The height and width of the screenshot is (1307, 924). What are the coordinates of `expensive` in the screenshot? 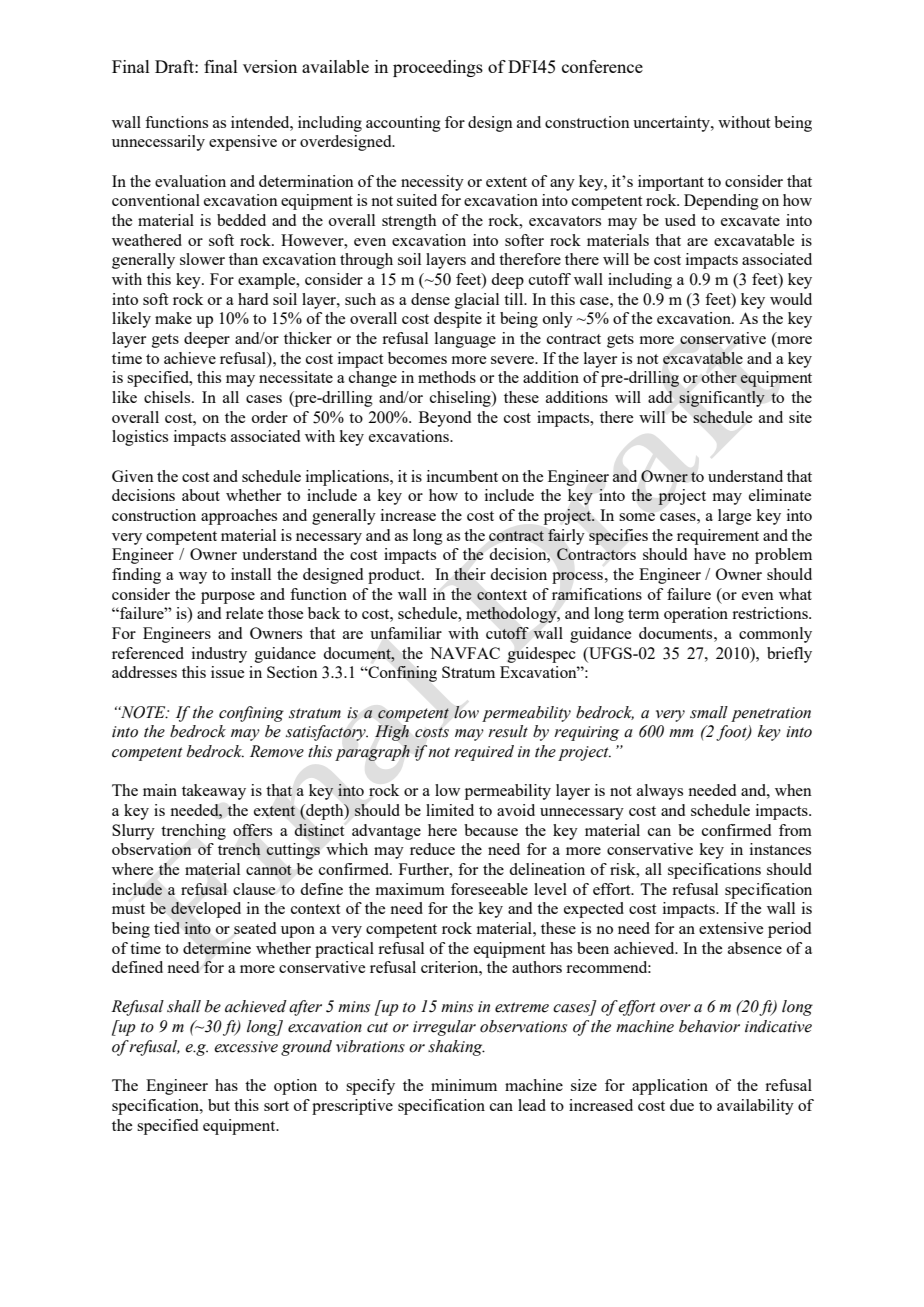 It's located at (243, 143).
